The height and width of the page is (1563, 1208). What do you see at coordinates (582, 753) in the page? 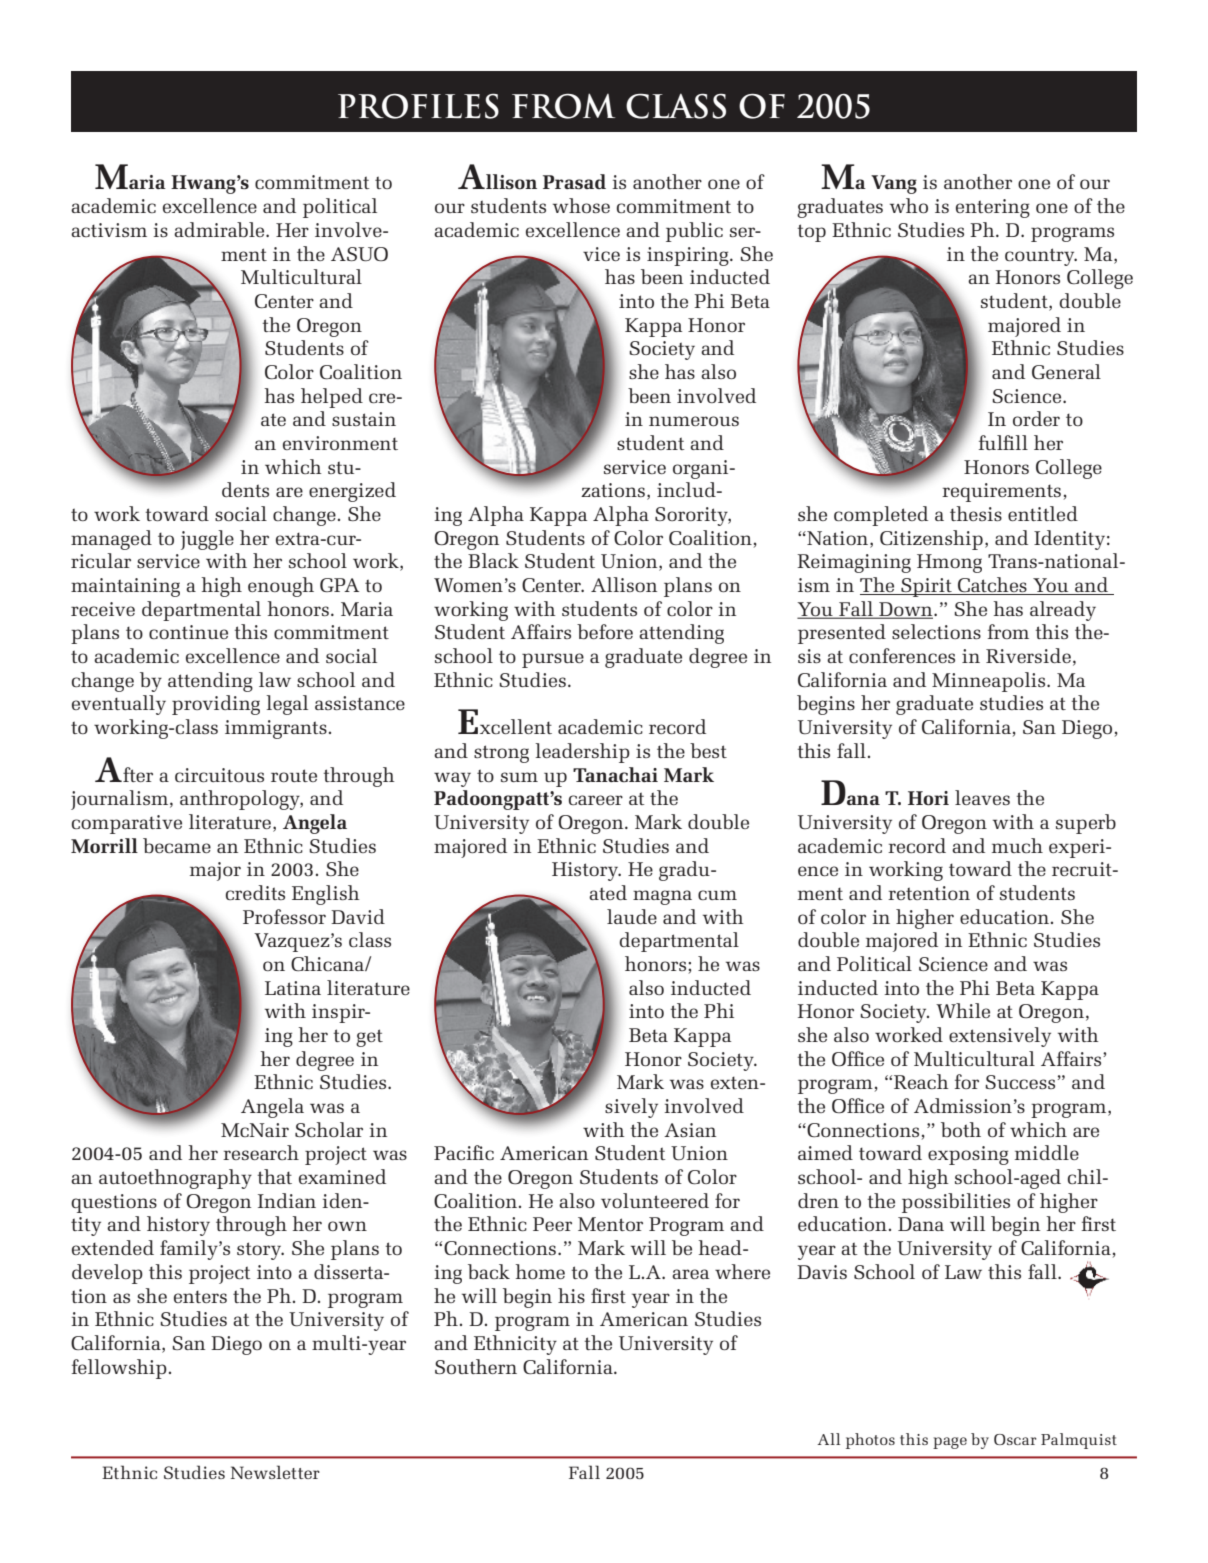
I see `leadership` at bounding box center [582, 753].
